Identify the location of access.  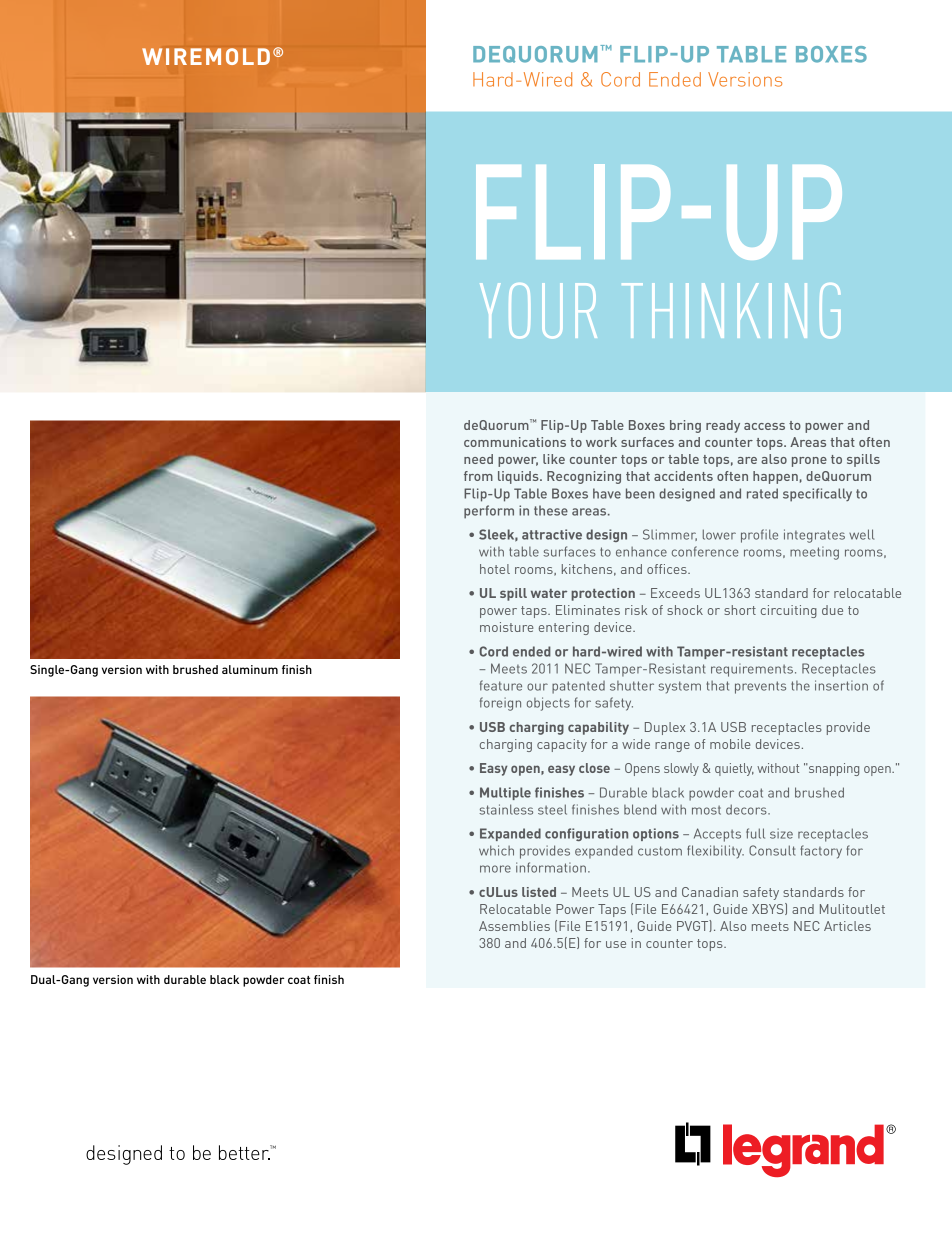
(764, 426).
